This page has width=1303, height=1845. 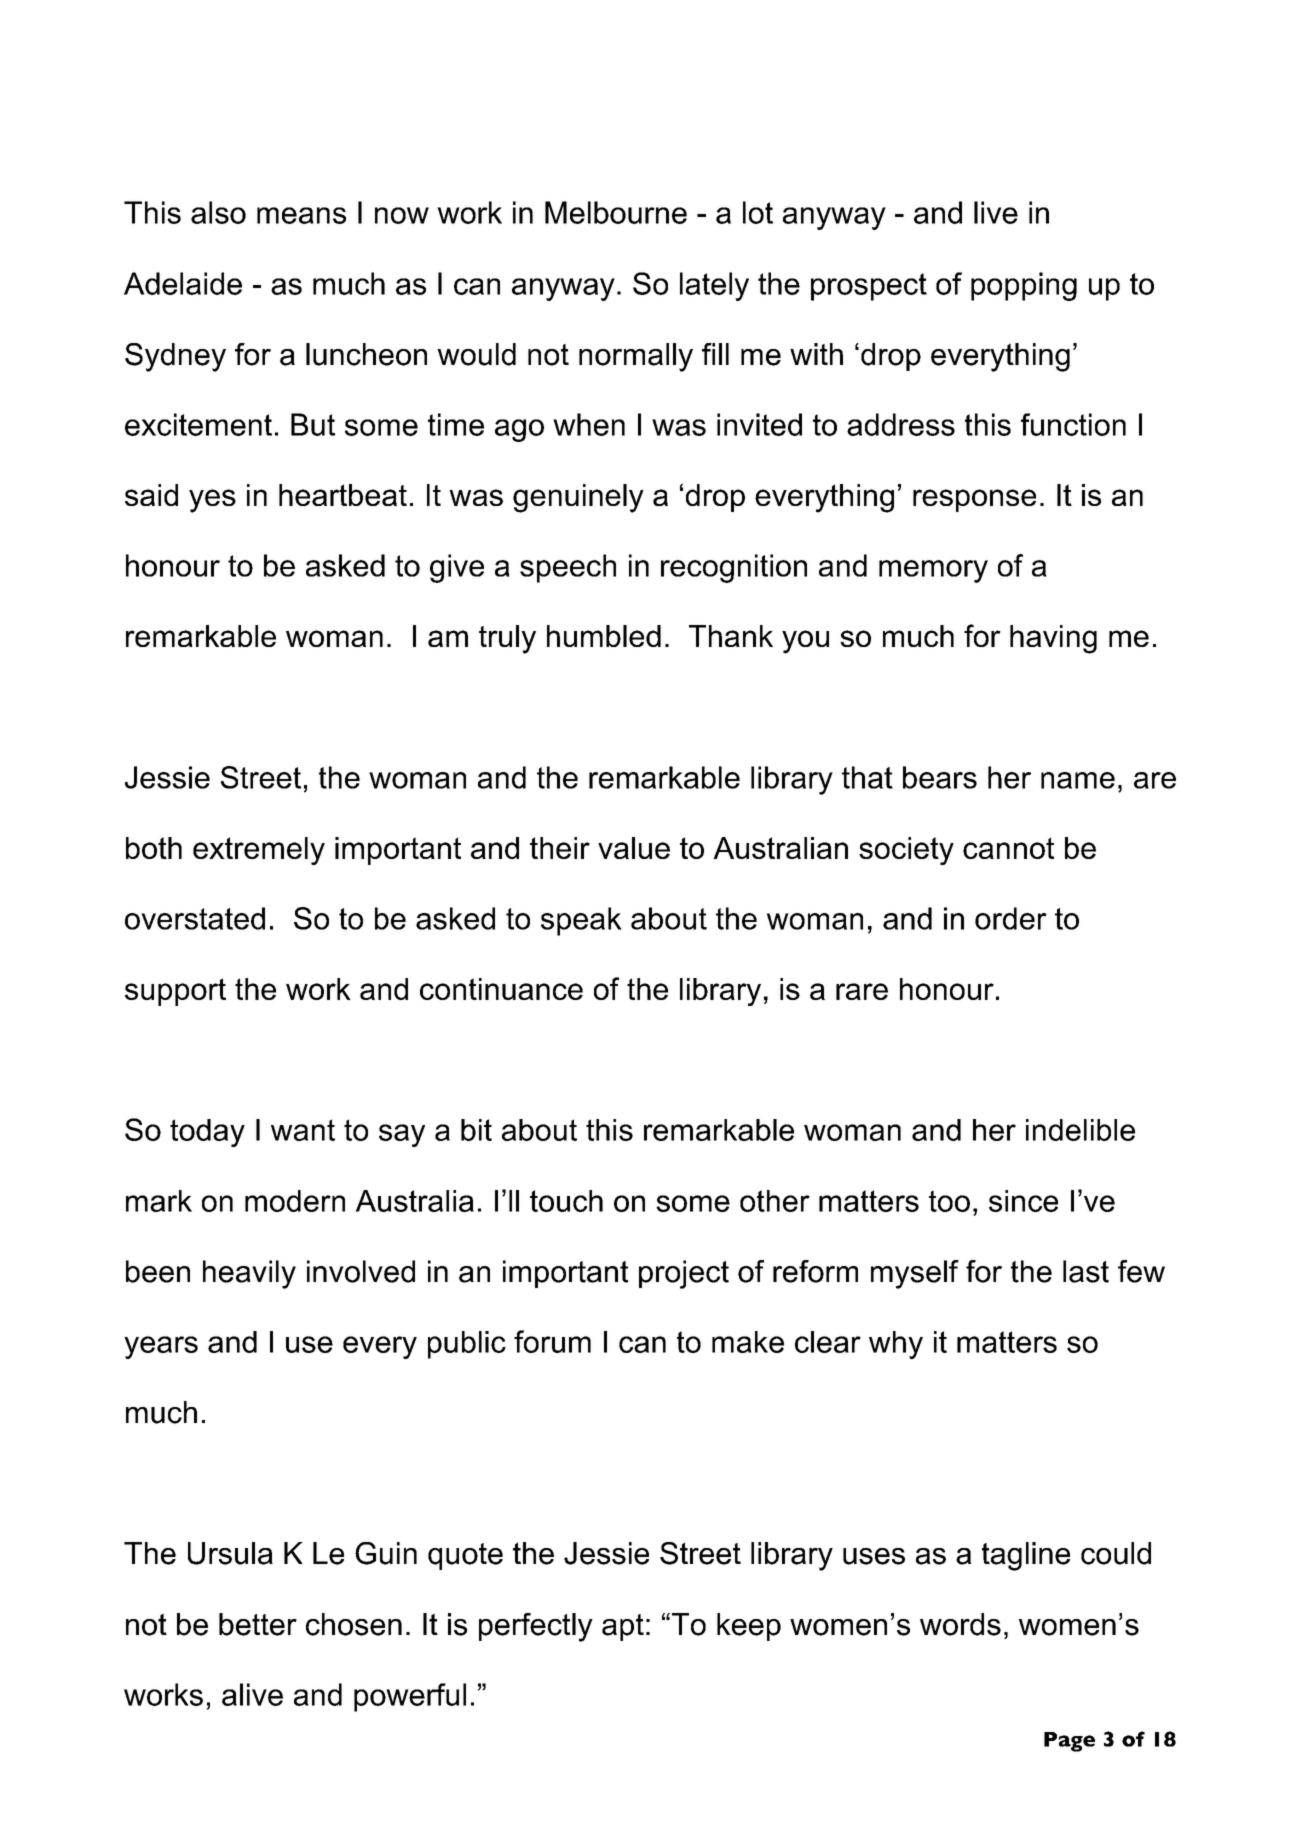 What do you see at coordinates (581, 921) in the page?
I see `speak` at bounding box center [581, 921].
